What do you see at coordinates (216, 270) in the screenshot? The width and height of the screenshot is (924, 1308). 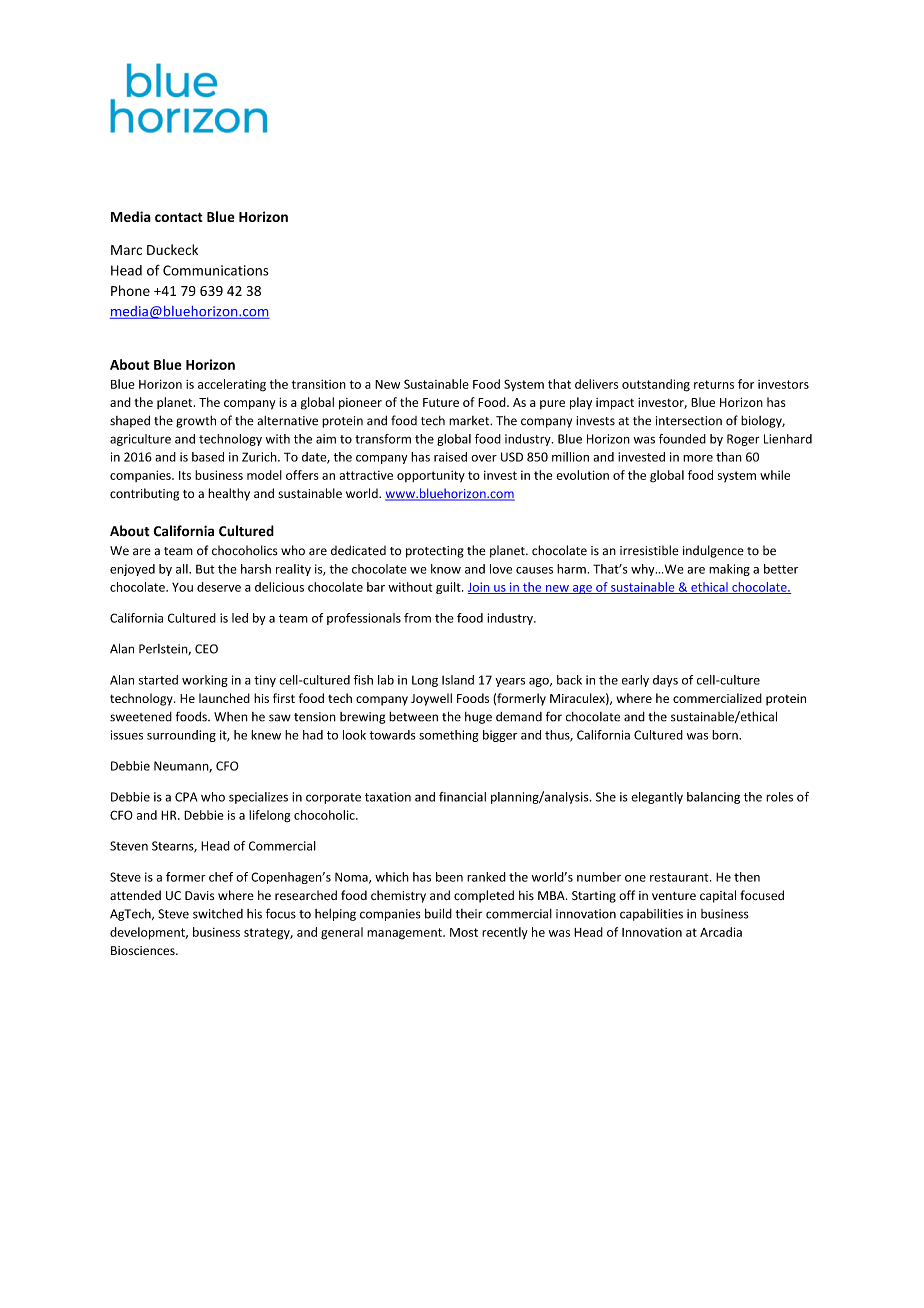 I see `Communications` at bounding box center [216, 270].
